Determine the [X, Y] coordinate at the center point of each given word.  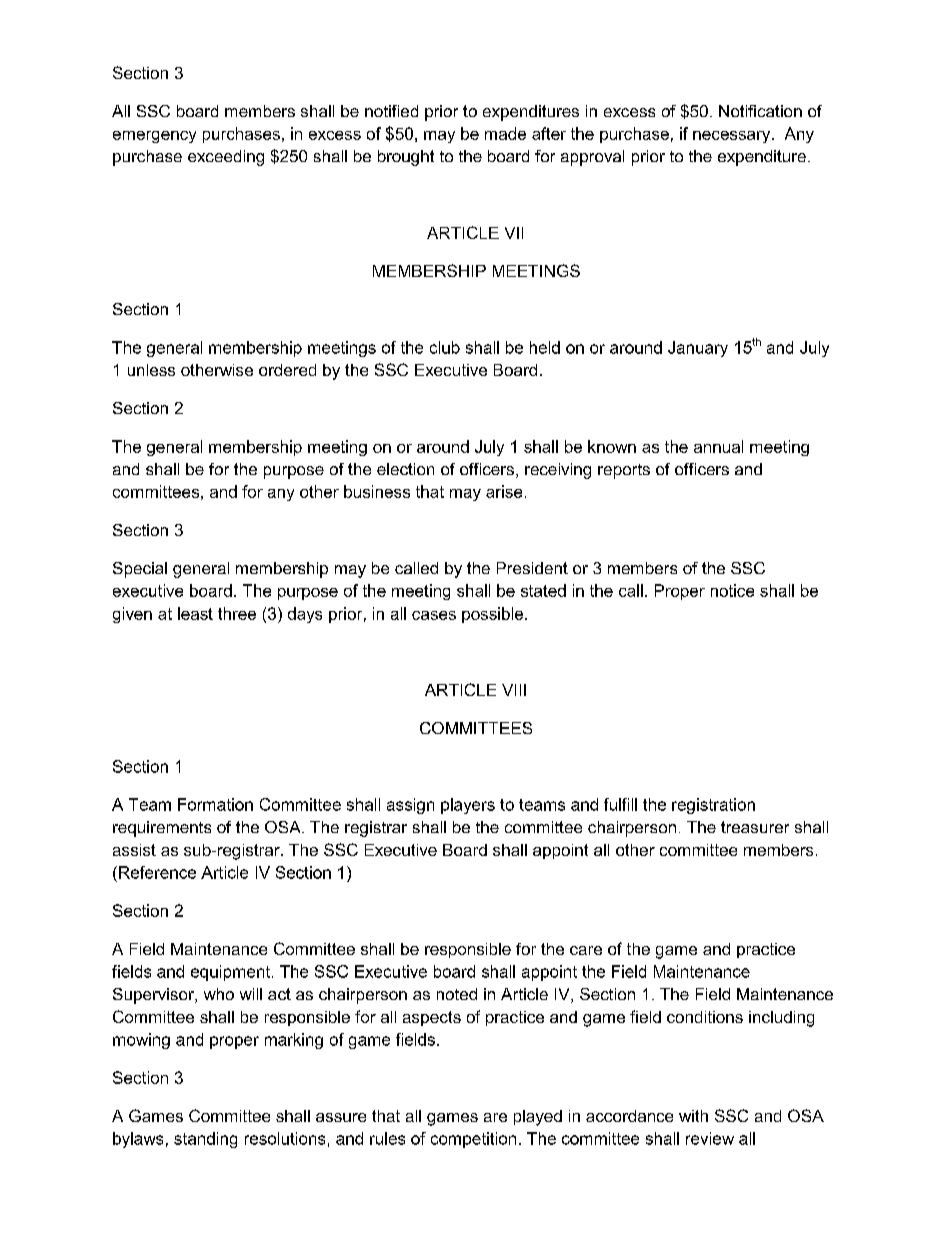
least [195, 613]
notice [732, 590]
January [698, 349]
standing [205, 1140]
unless [151, 370]
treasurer [755, 827]
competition [473, 1140]
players [468, 806]
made [505, 133]
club [445, 347]
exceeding [226, 158]
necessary [733, 137]
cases [434, 615]
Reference [157, 872]
